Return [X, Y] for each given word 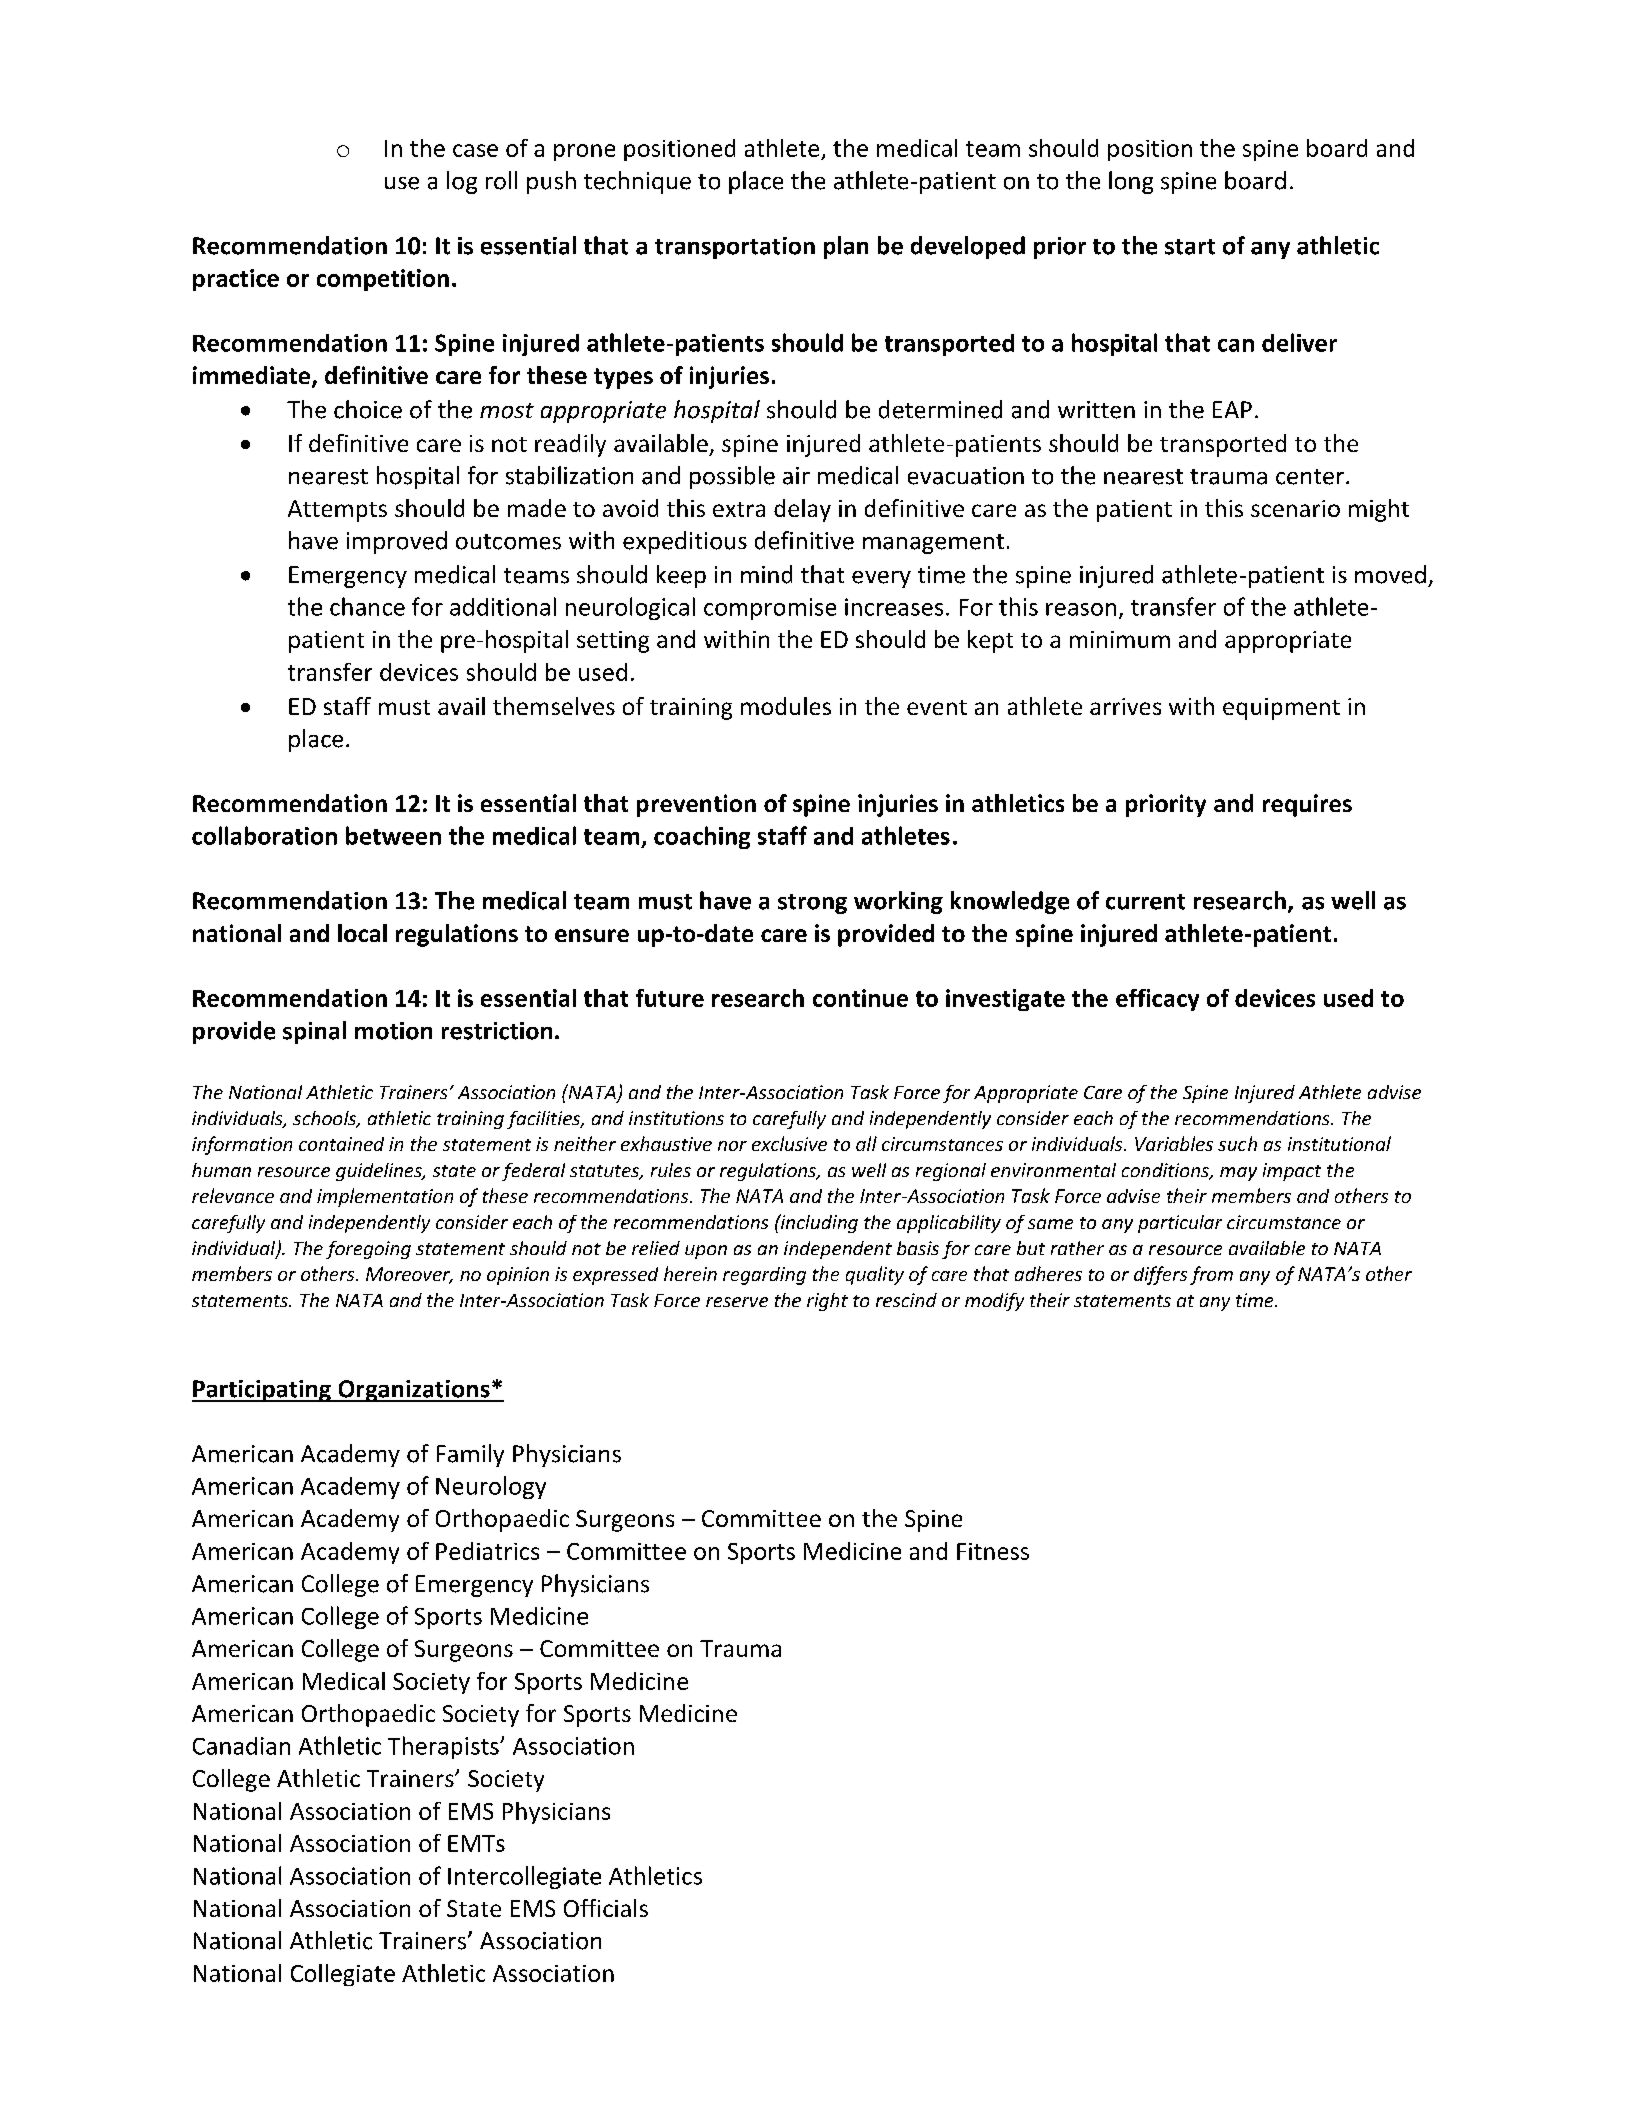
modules [786, 706]
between [393, 835]
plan [846, 247]
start [1190, 247]
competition [383, 280]
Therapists [444, 1747]
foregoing [368, 1250]
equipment [1281, 709]
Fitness [993, 1551]
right [827, 1302]
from [1211, 1275]
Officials [606, 1908]
